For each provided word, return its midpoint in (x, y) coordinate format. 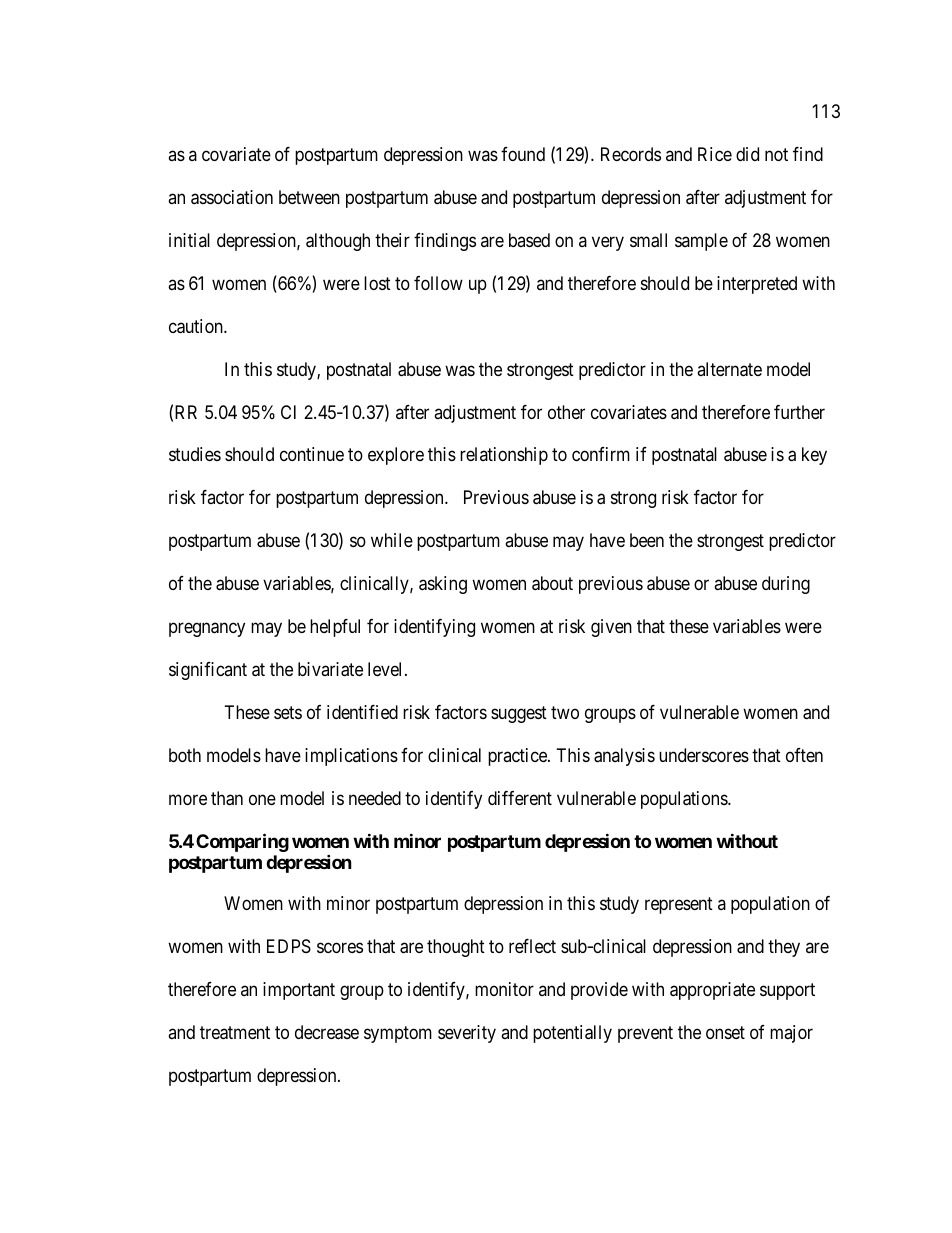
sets (288, 713)
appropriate (712, 991)
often (804, 755)
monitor (504, 989)
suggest (519, 715)
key (814, 456)
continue (312, 454)
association (232, 197)
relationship (504, 456)
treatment (235, 1033)
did (747, 154)
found (523, 154)
